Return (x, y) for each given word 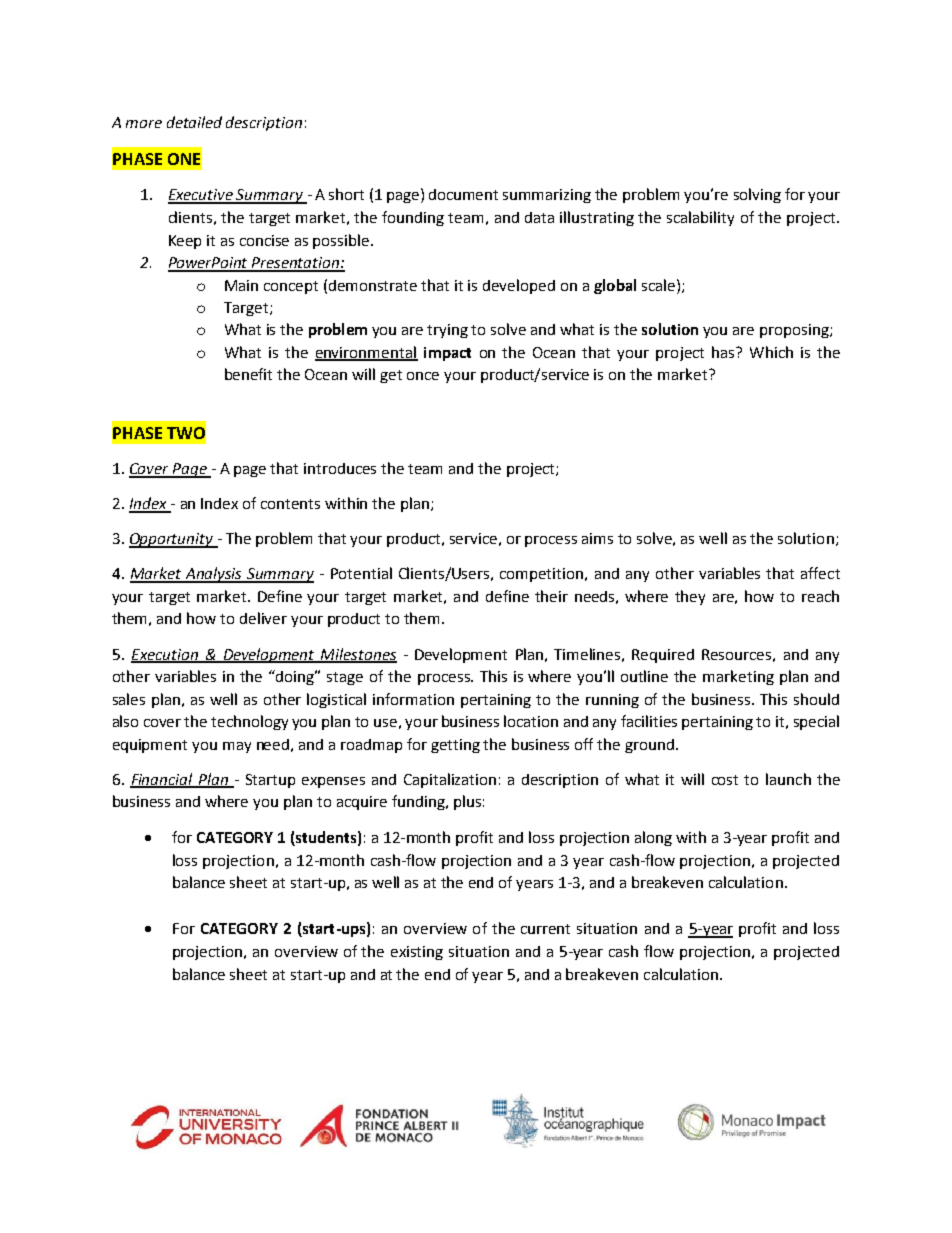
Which (771, 352)
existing (417, 953)
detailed (194, 122)
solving (757, 195)
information (413, 699)
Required (663, 656)
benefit (248, 374)
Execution (165, 655)
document (463, 194)
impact (447, 354)
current (545, 929)
